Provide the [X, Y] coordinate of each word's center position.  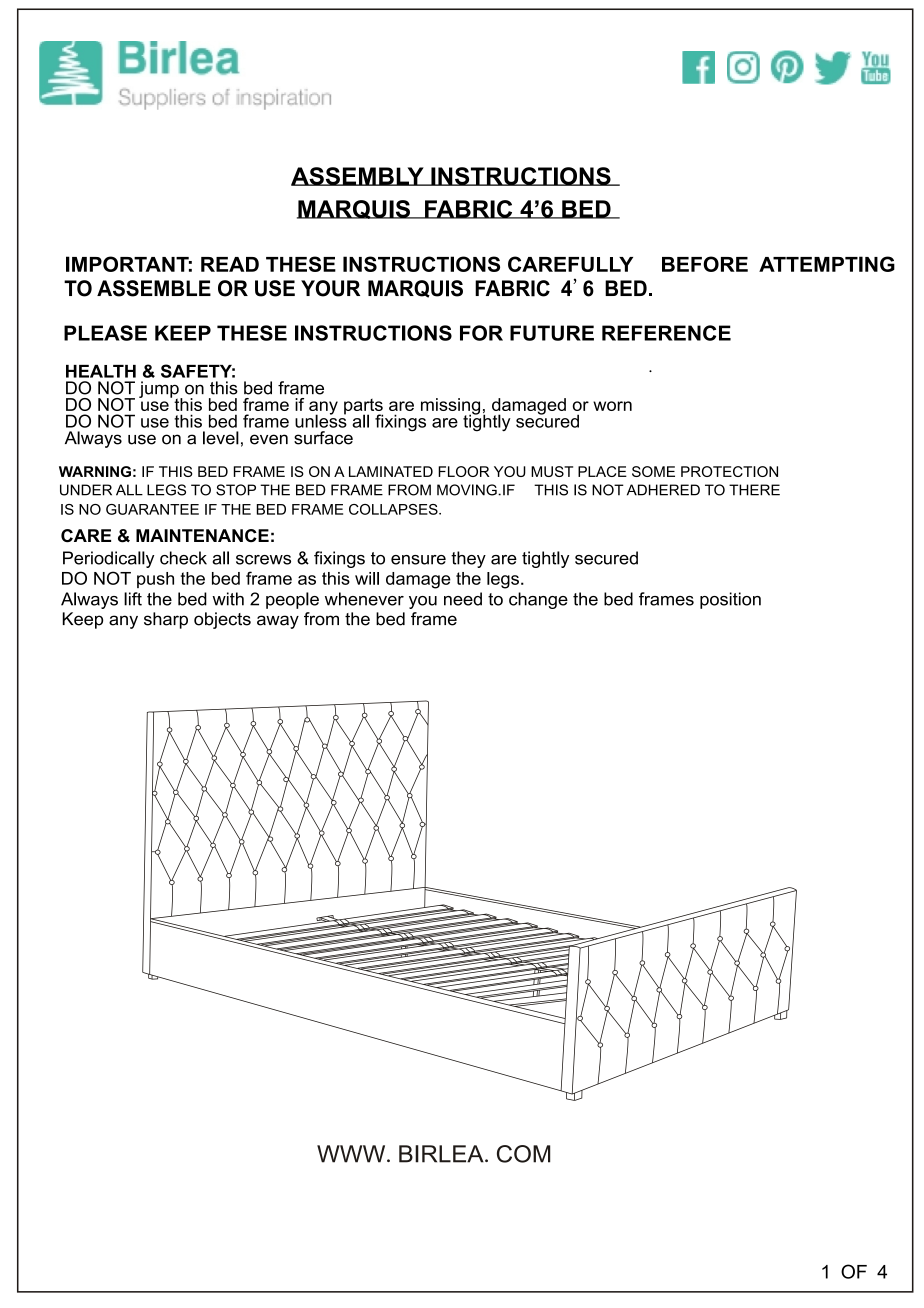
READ [230, 264]
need [463, 599]
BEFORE [705, 264]
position [730, 600]
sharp [166, 620]
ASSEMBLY [358, 176]
